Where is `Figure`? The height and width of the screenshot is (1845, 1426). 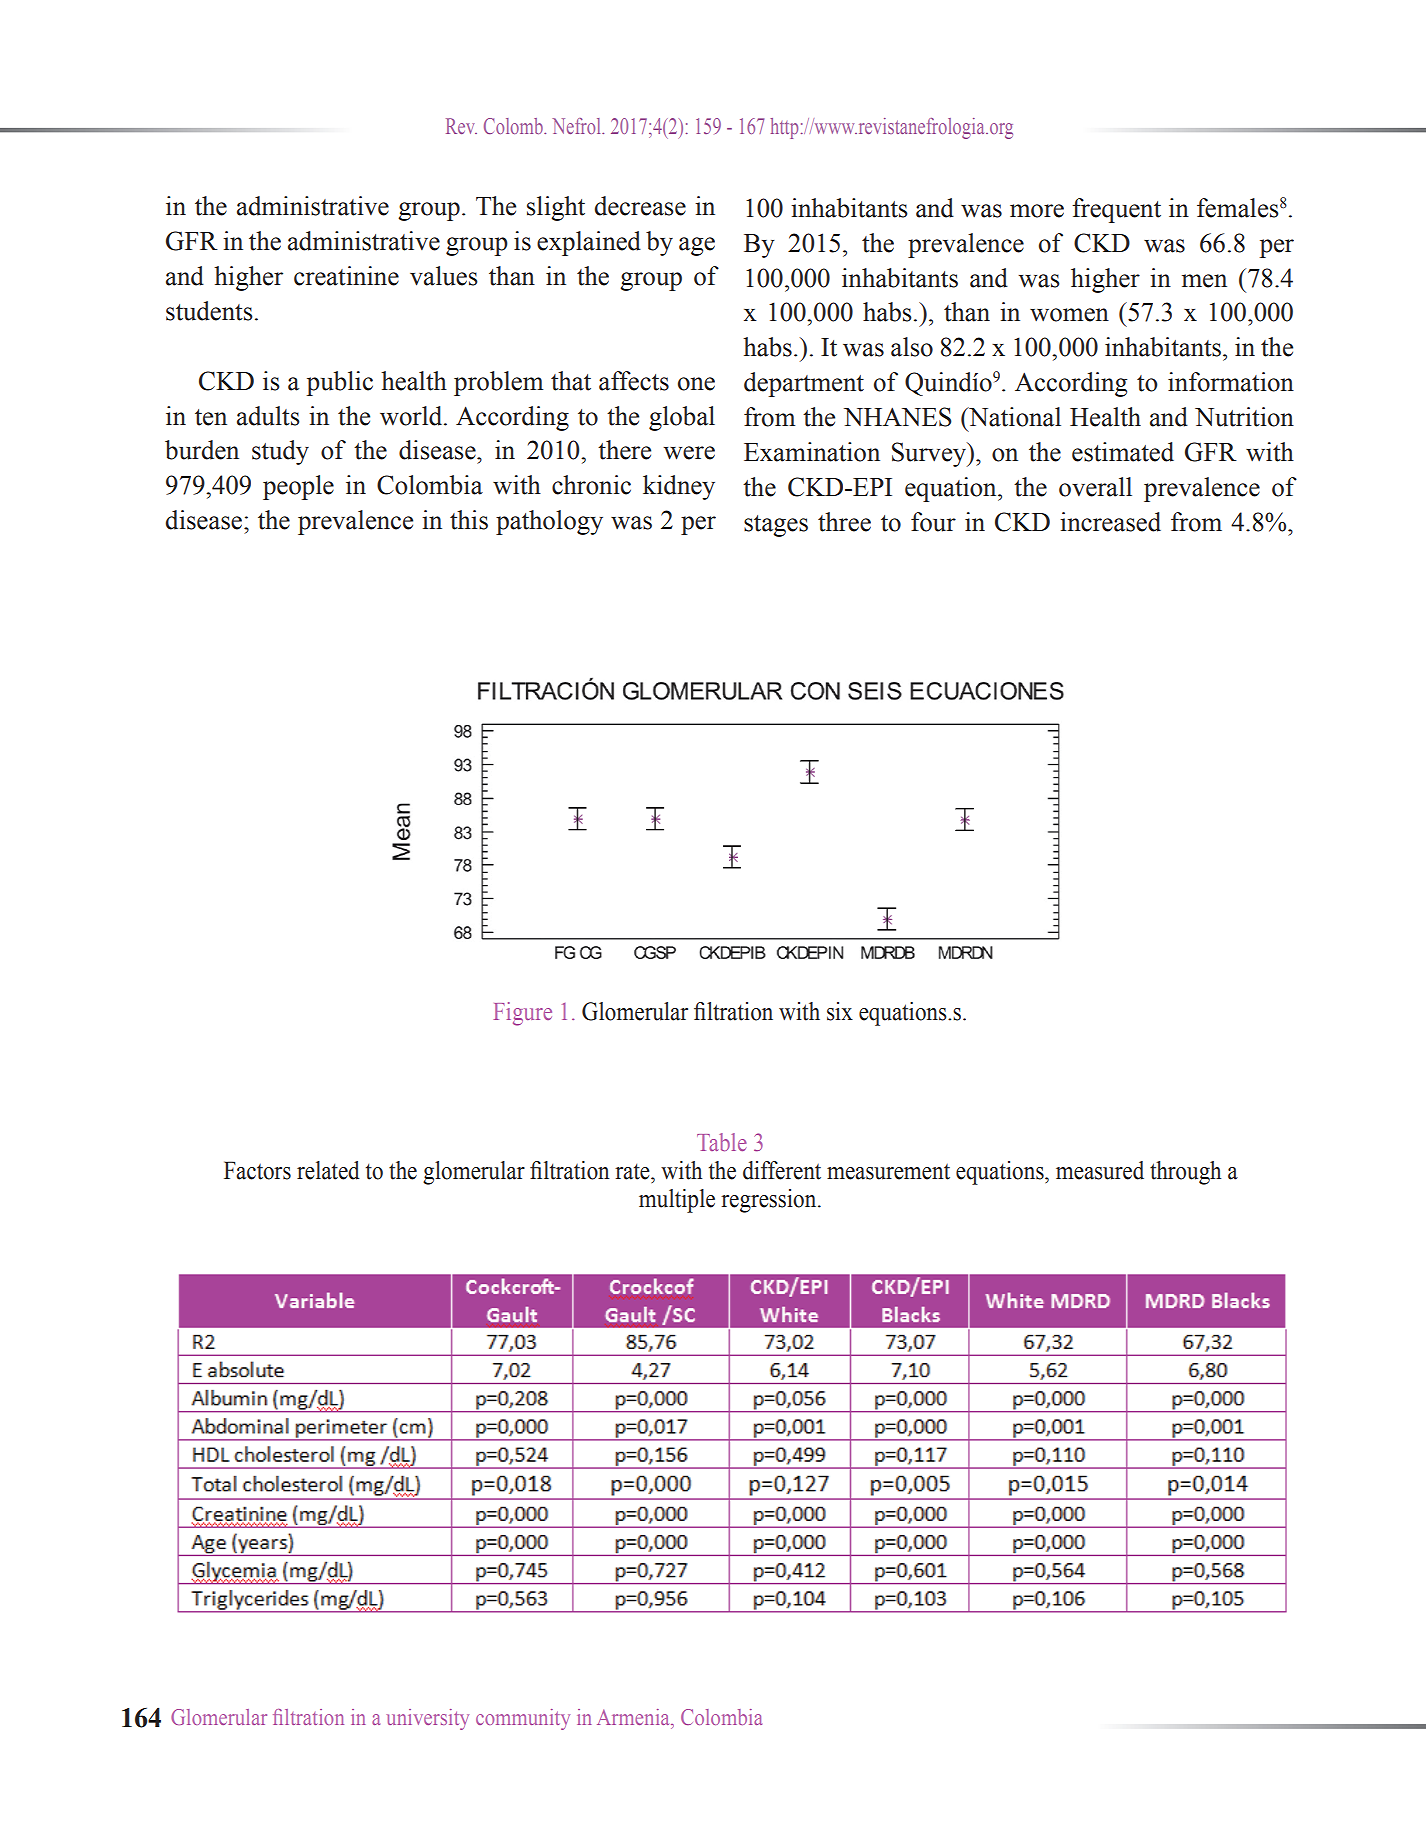
Figure is located at coordinates (523, 1014).
